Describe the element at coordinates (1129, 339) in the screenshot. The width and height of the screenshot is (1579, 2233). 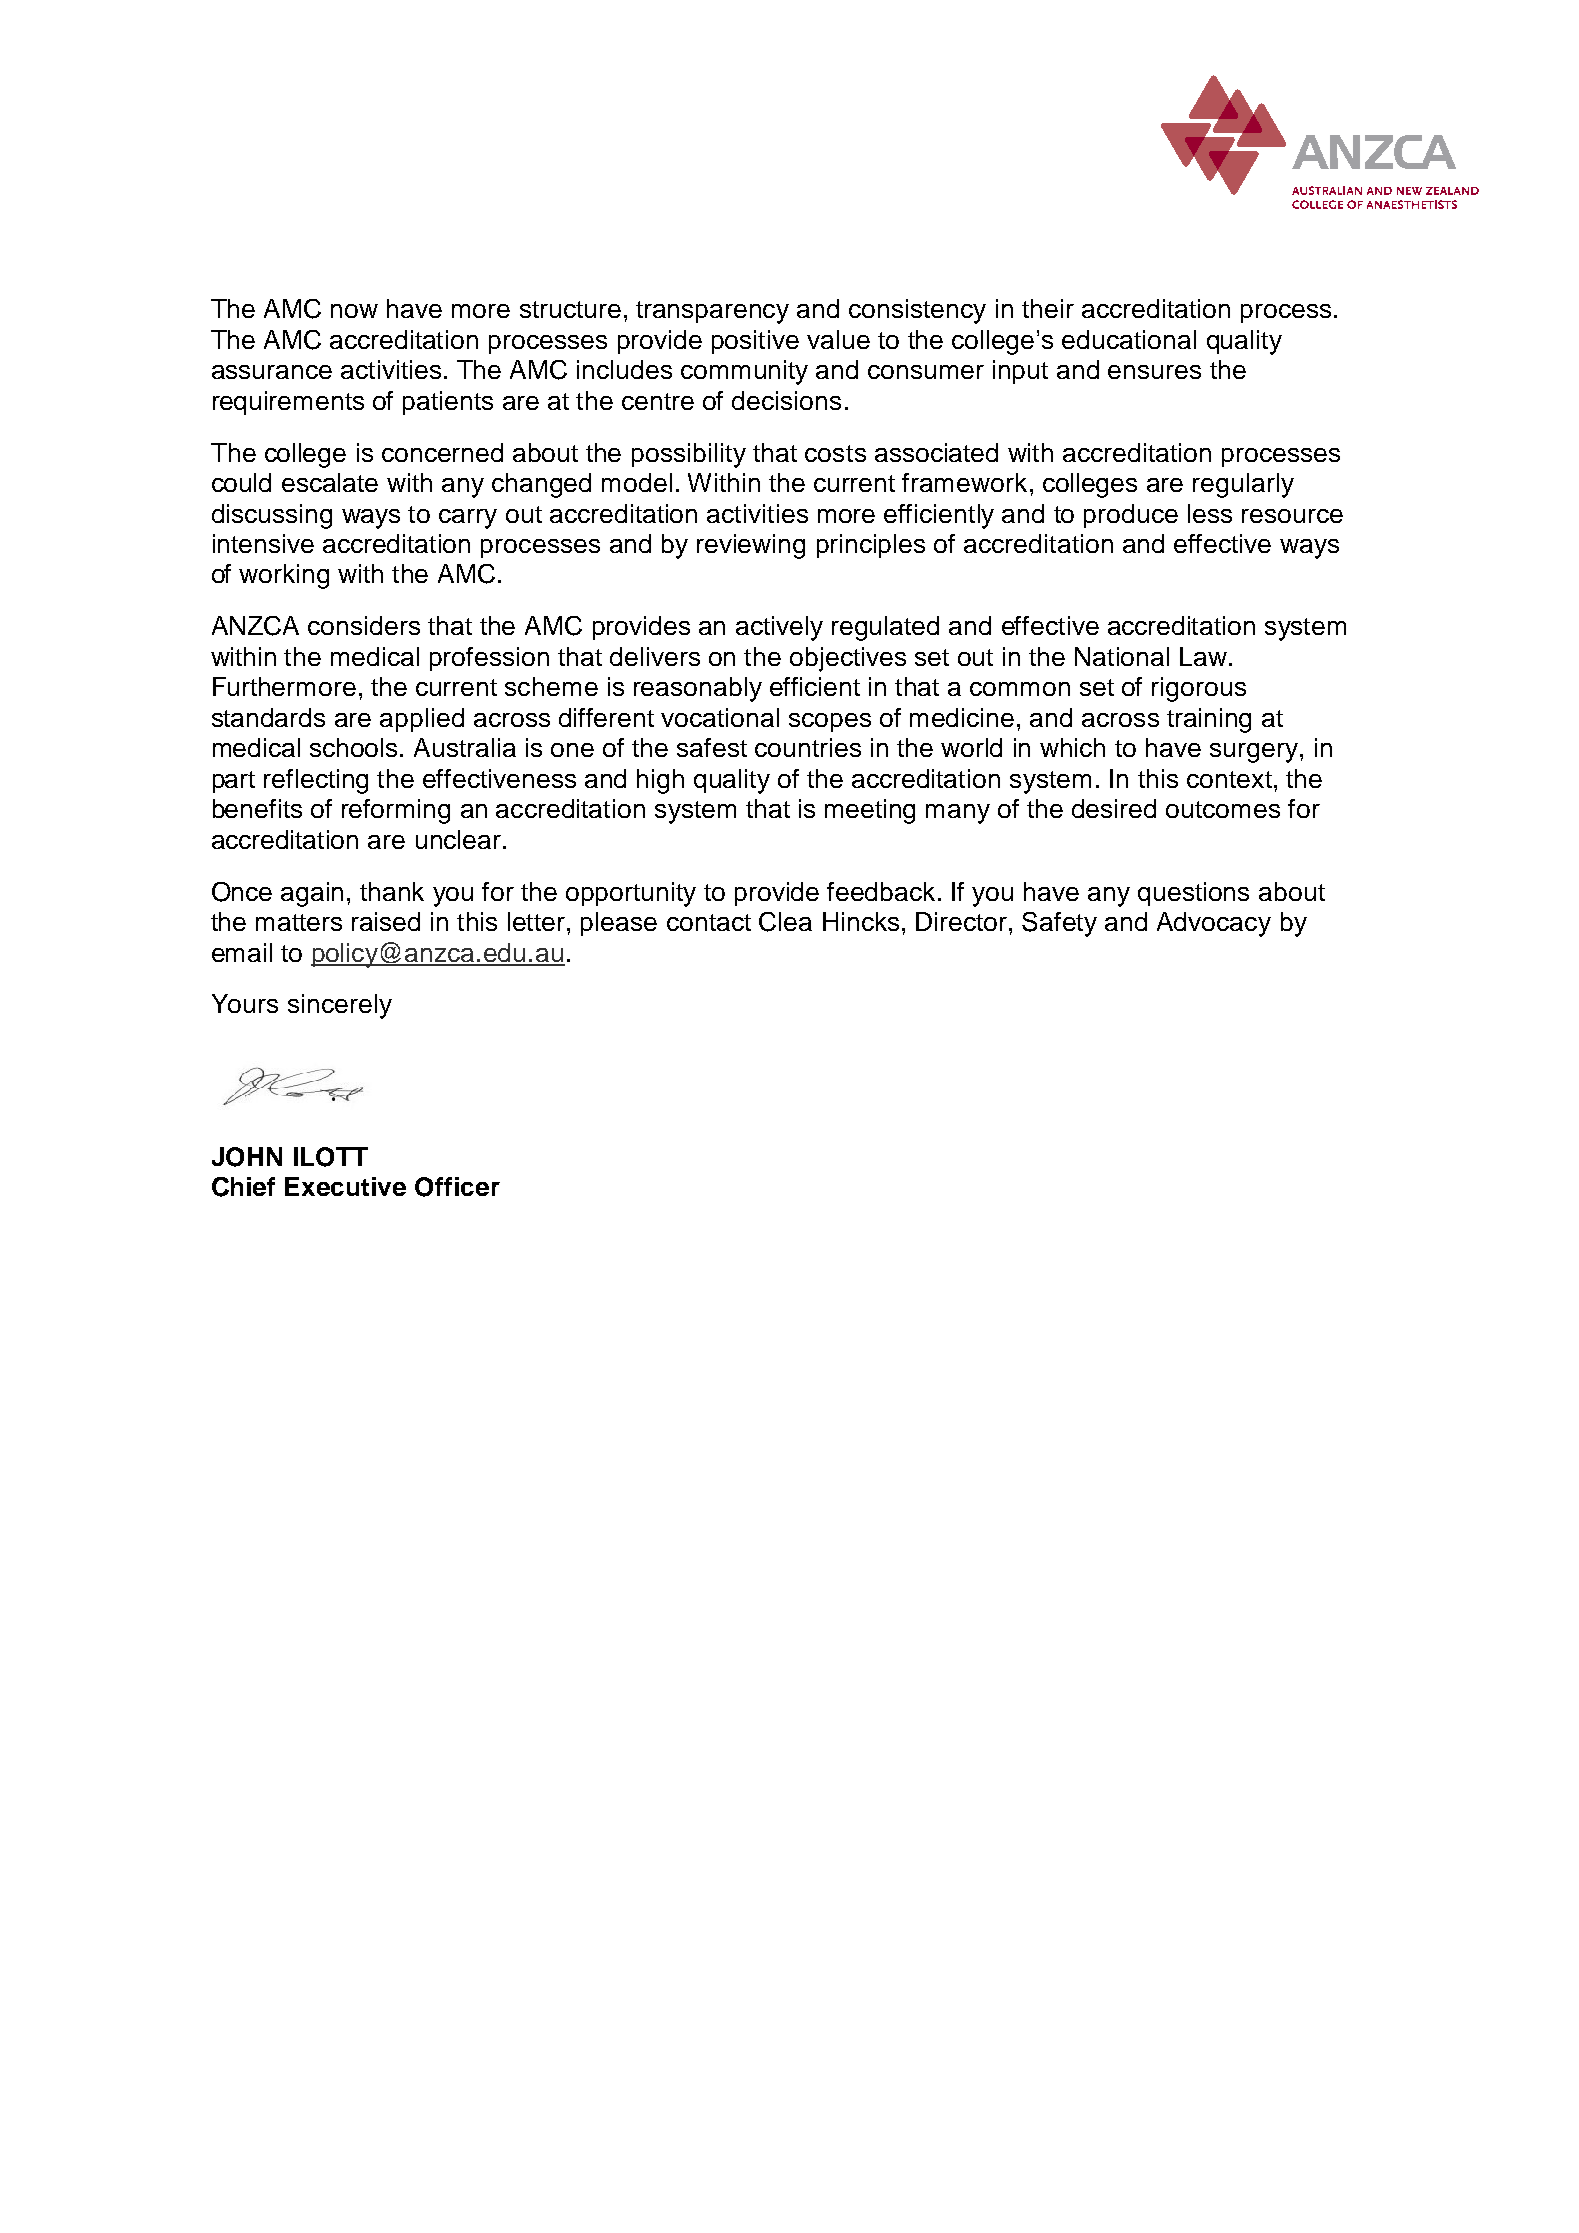
I see `educational` at that location.
